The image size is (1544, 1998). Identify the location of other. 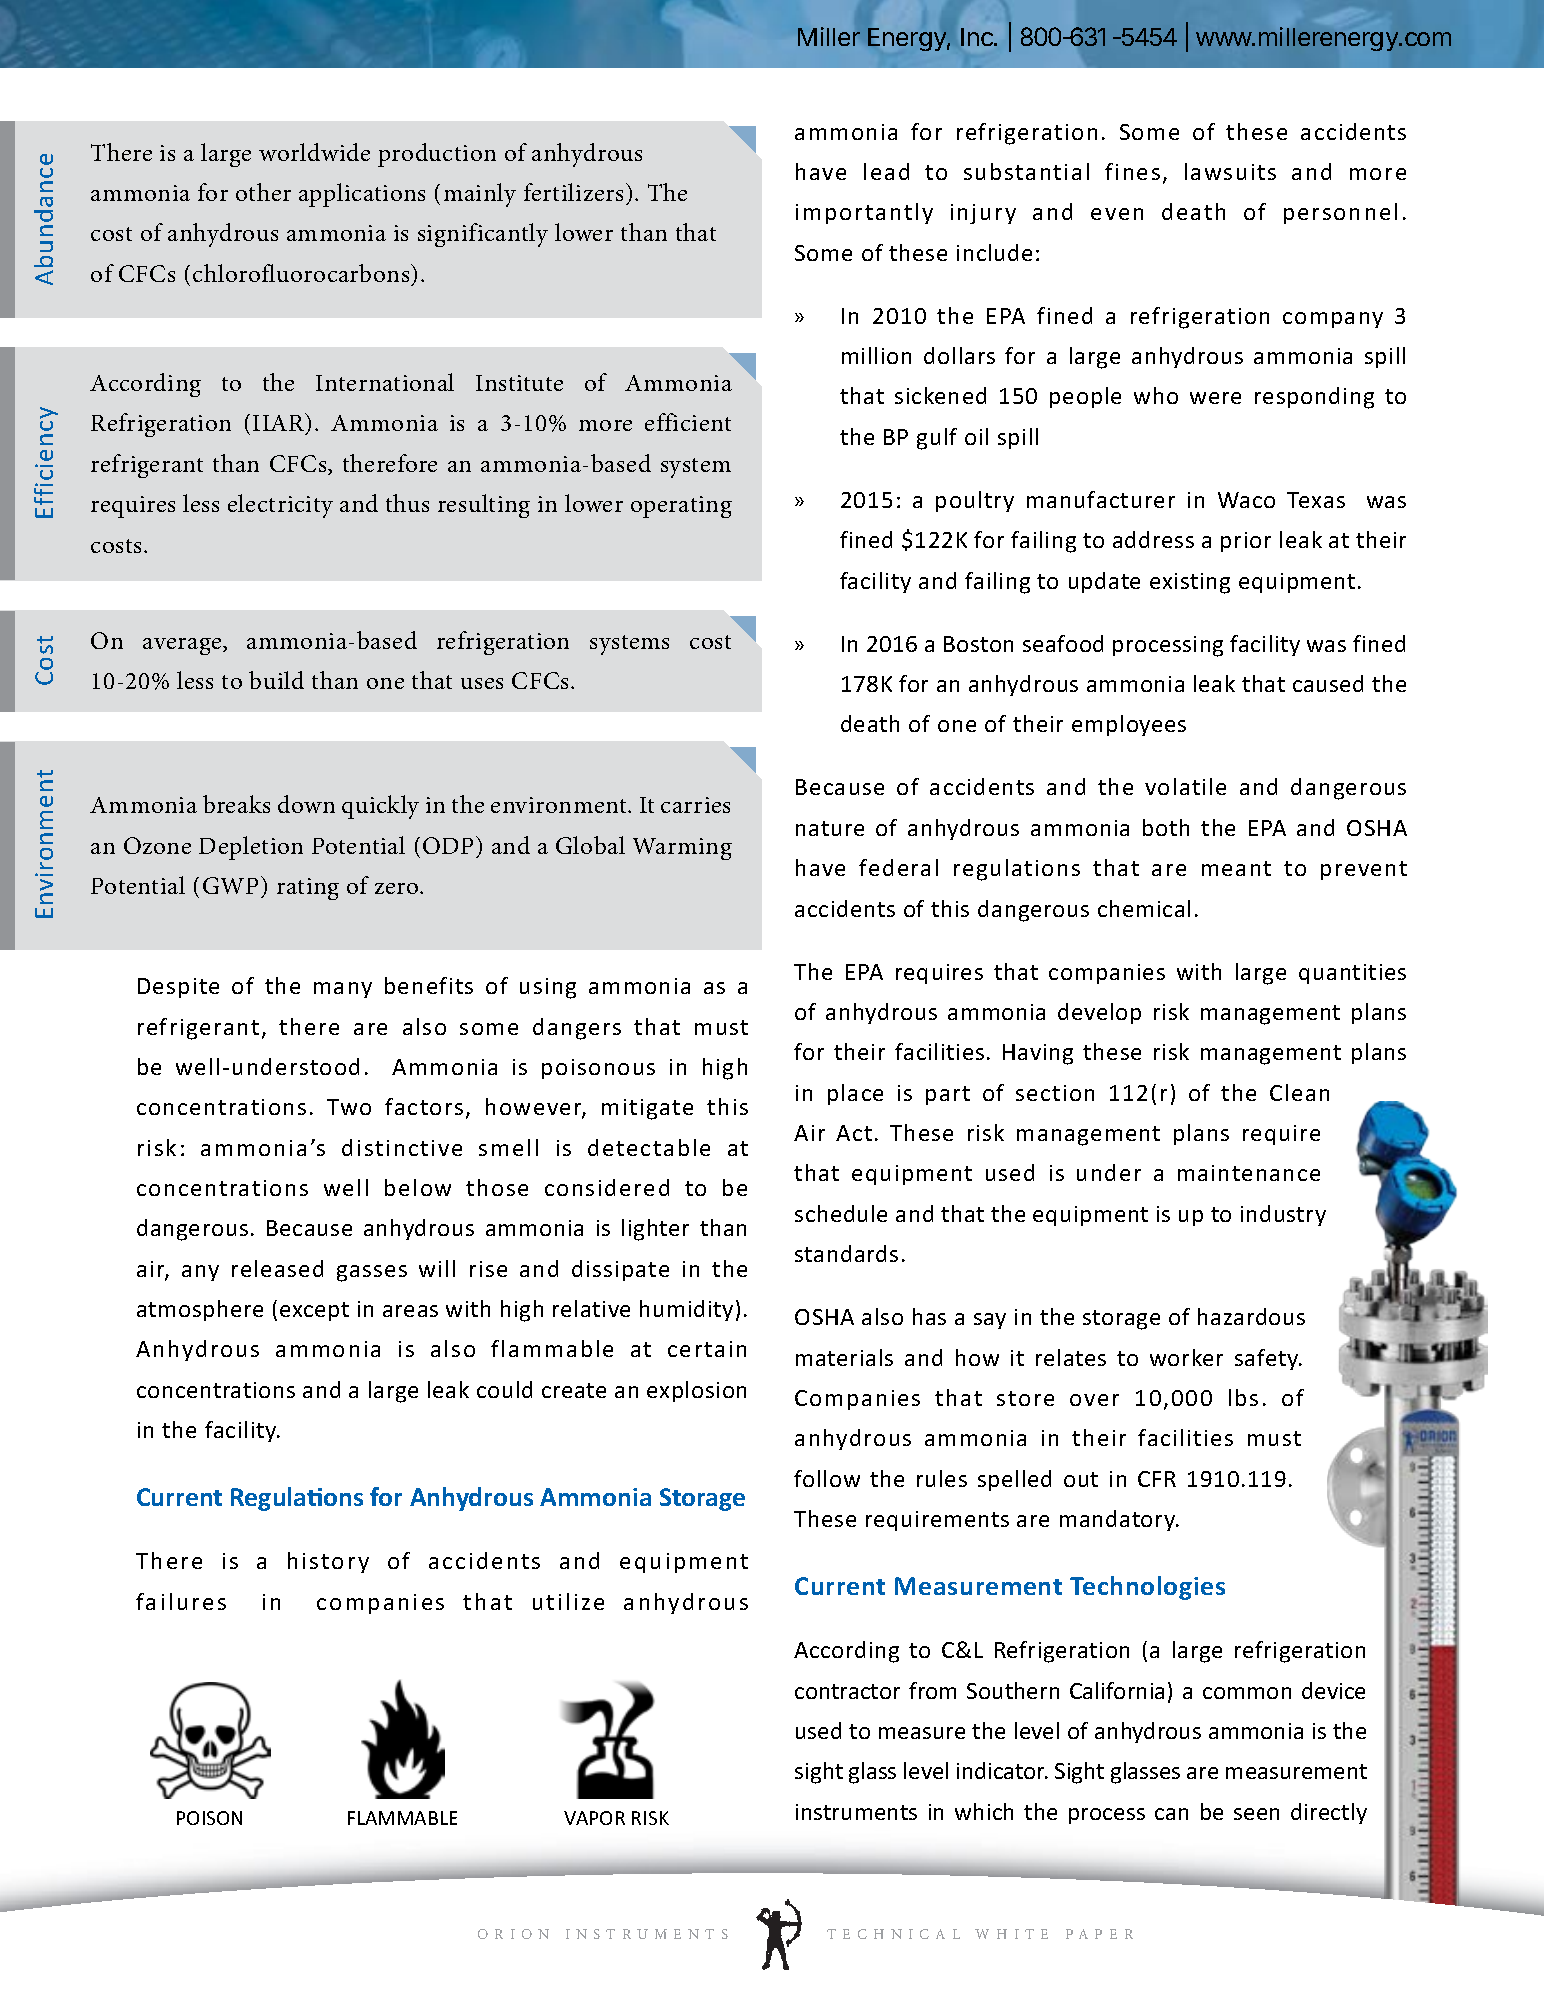
(263, 192).
